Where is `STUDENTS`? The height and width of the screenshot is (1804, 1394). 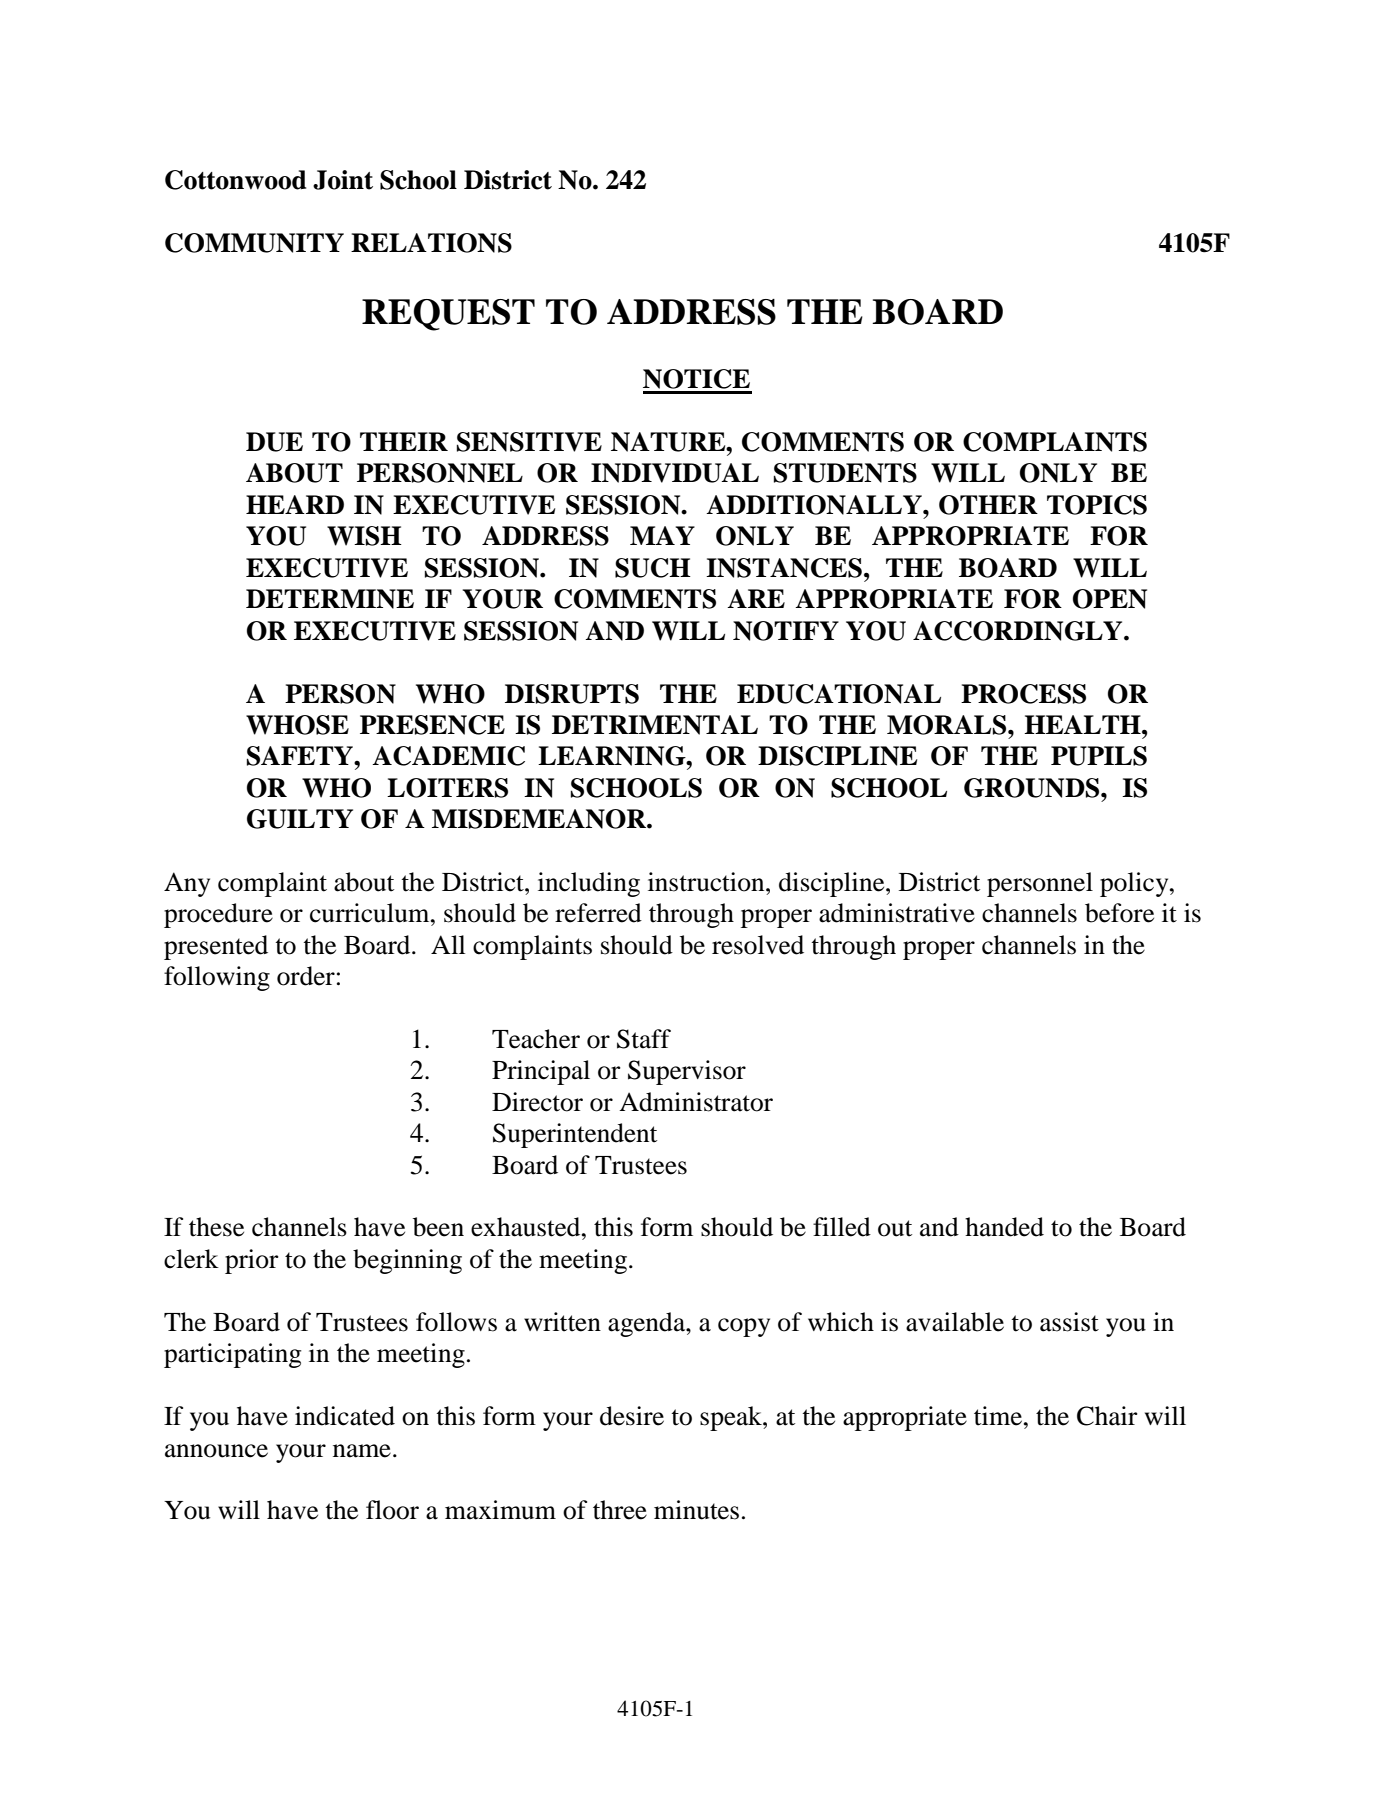 STUDENTS is located at coordinates (845, 473).
